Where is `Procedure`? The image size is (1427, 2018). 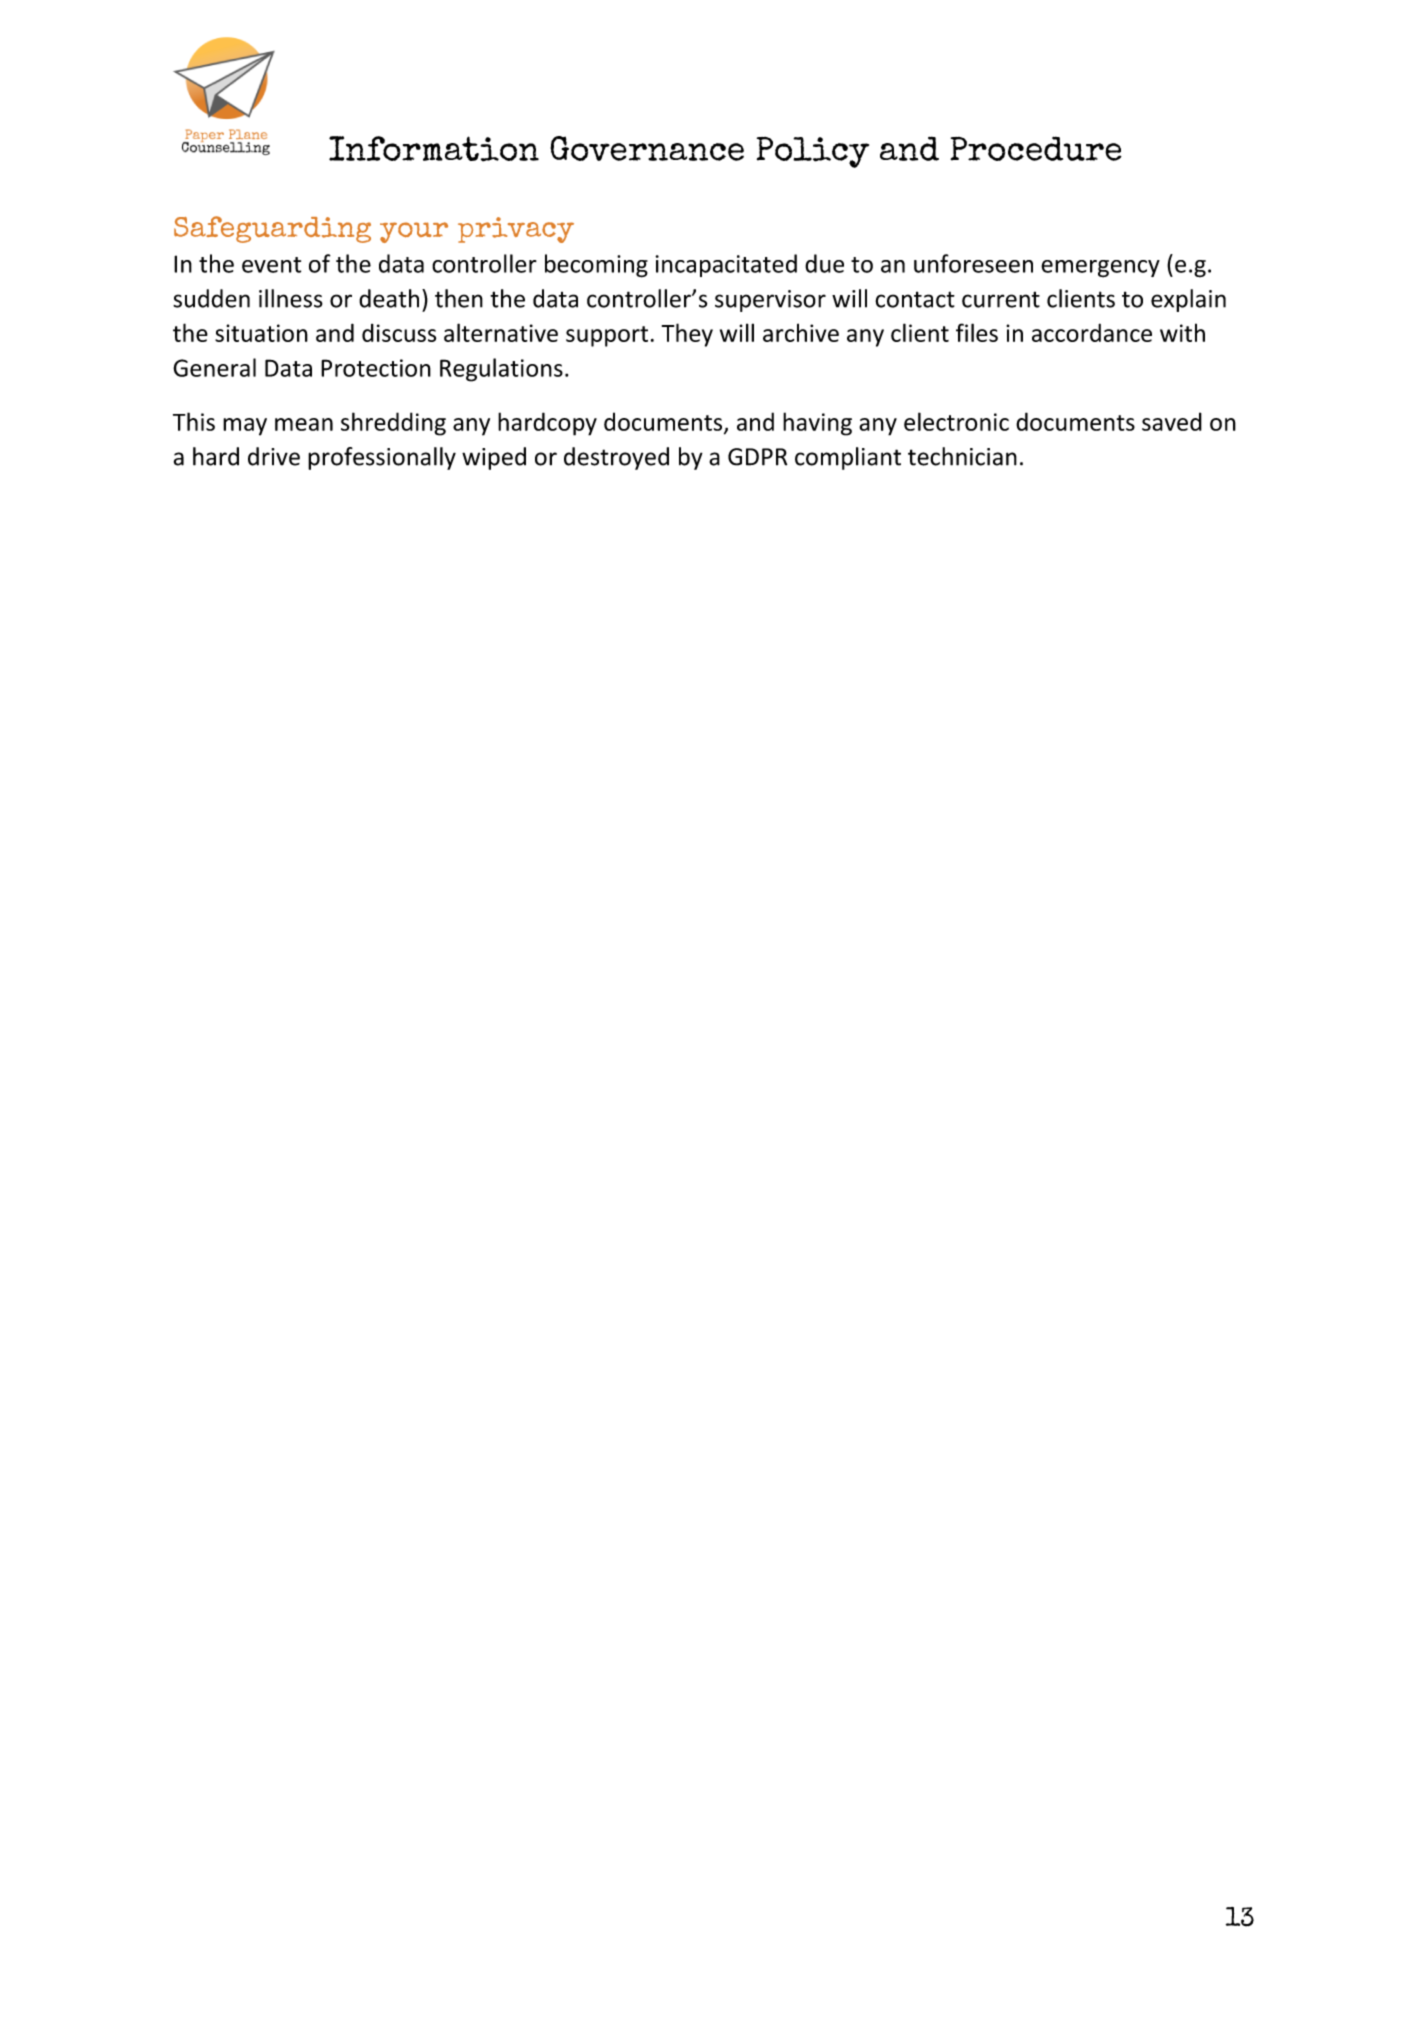 Procedure is located at coordinates (1036, 148).
